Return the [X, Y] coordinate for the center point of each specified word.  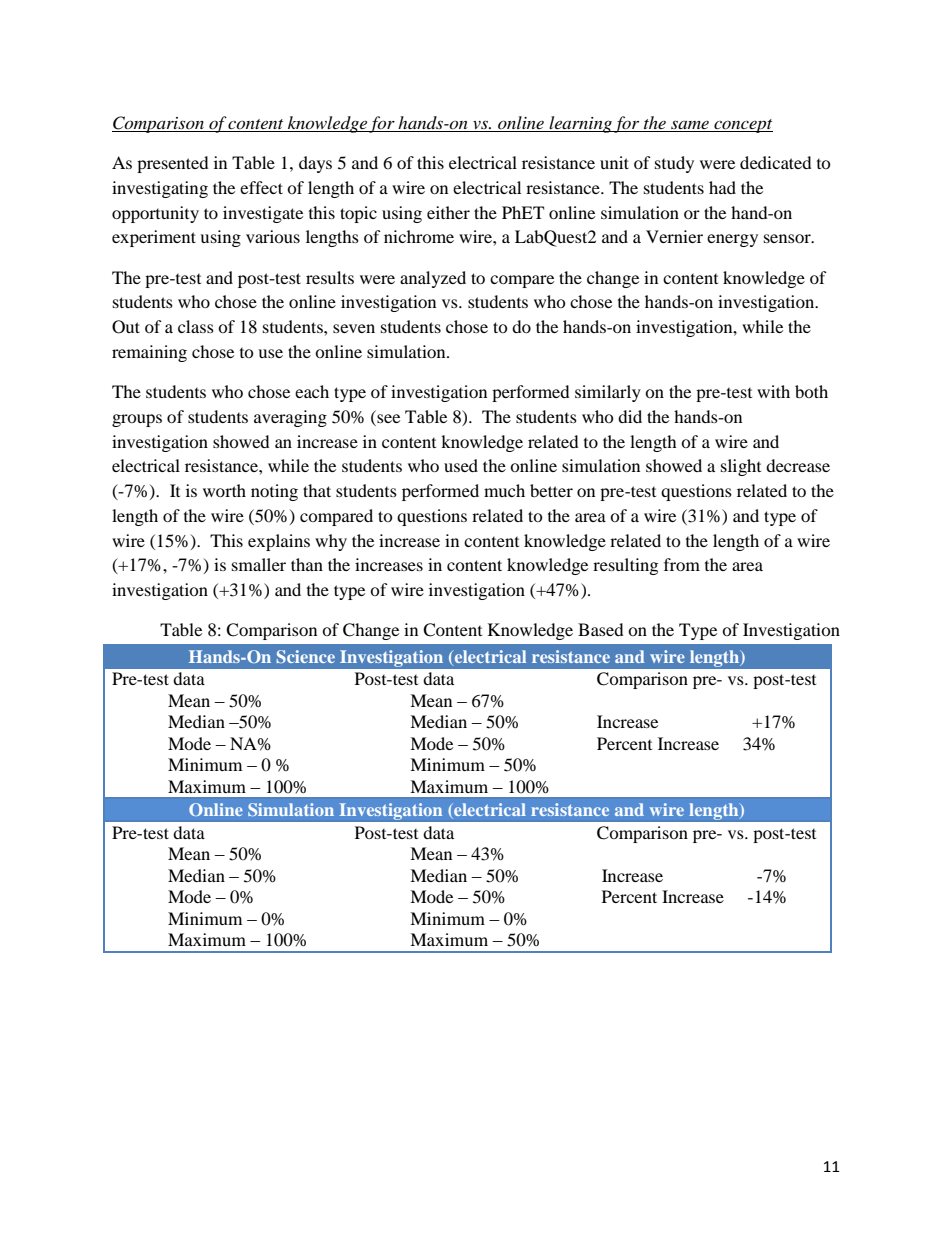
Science [306, 656]
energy [732, 240]
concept [742, 126]
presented [173, 164]
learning [581, 124]
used [461, 465]
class [196, 326]
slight [741, 467]
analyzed [433, 279]
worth [224, 490]
